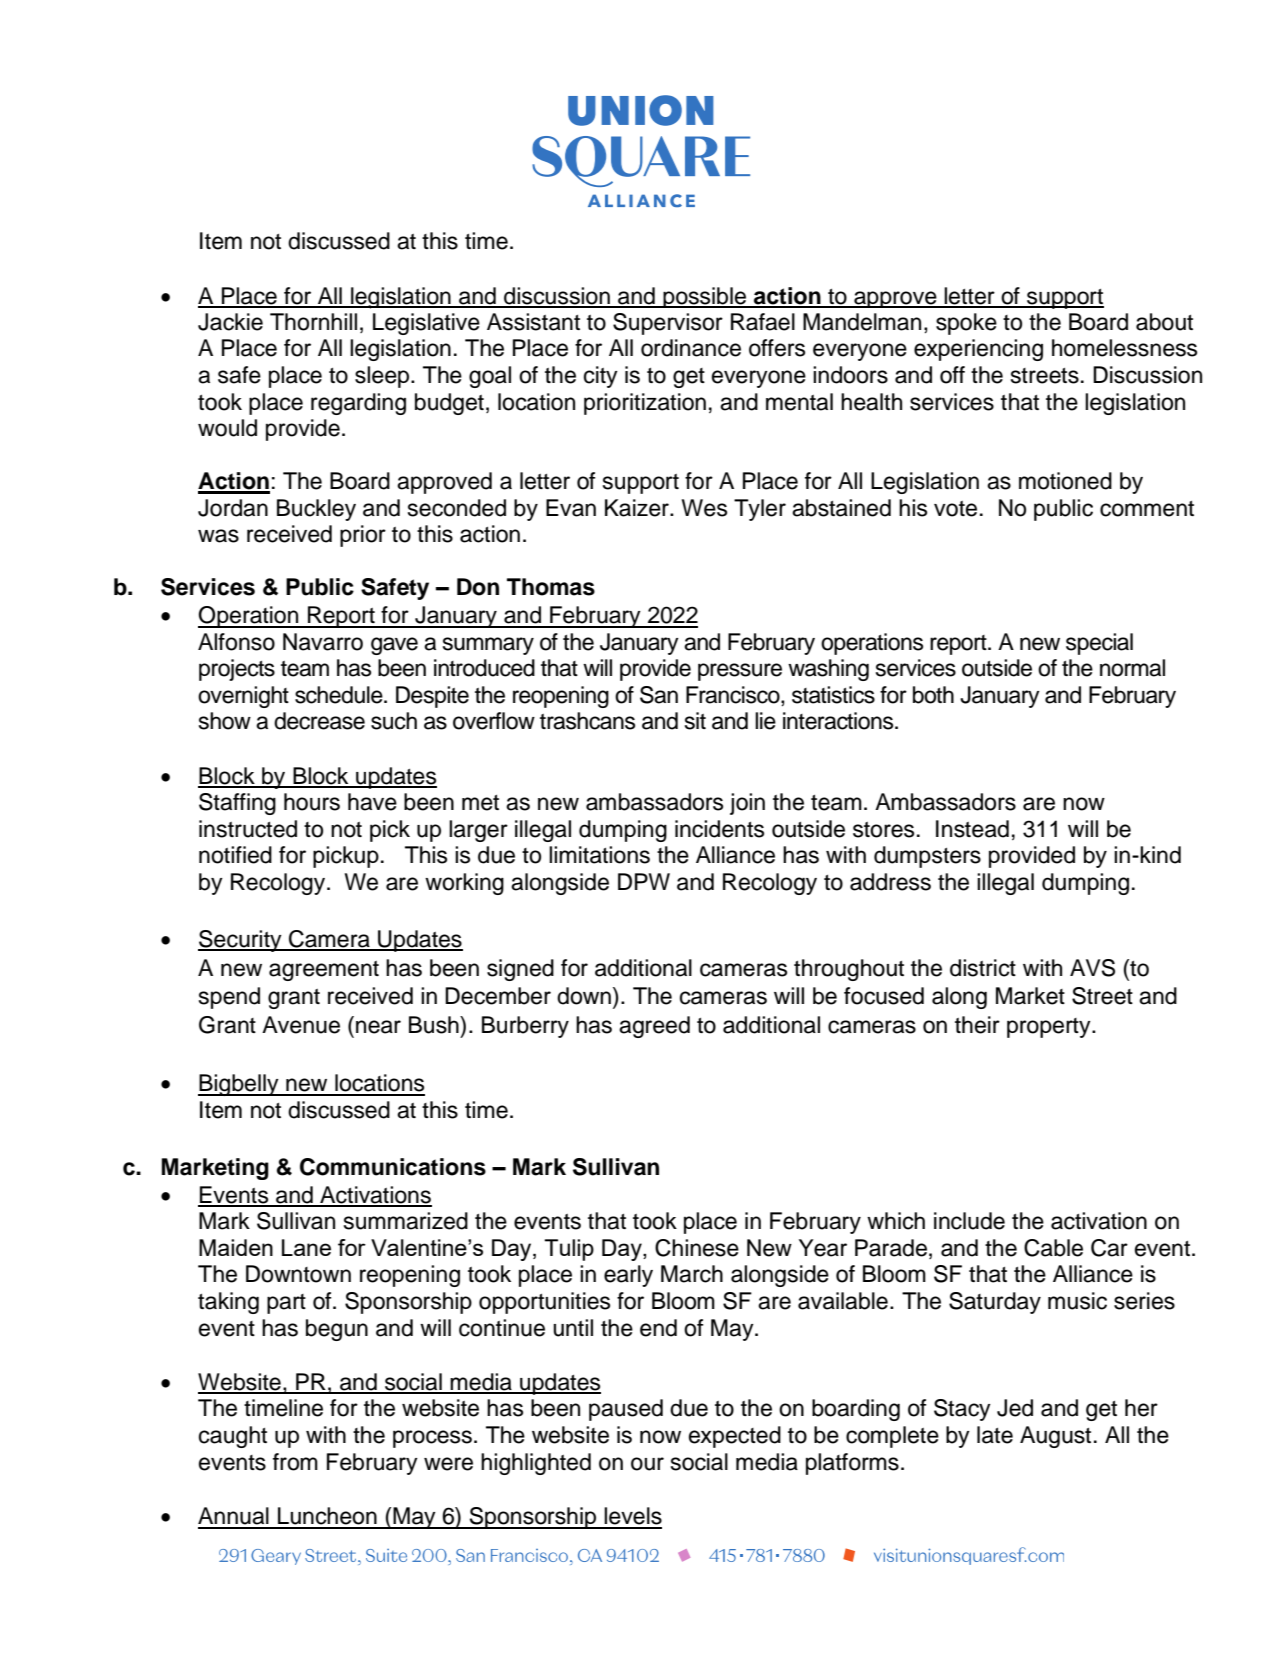 This screenshot has width=1283, height=1660. Describe the element at coordinates (1053, 1248) in the screenshot. I see `Cable` at that location.
